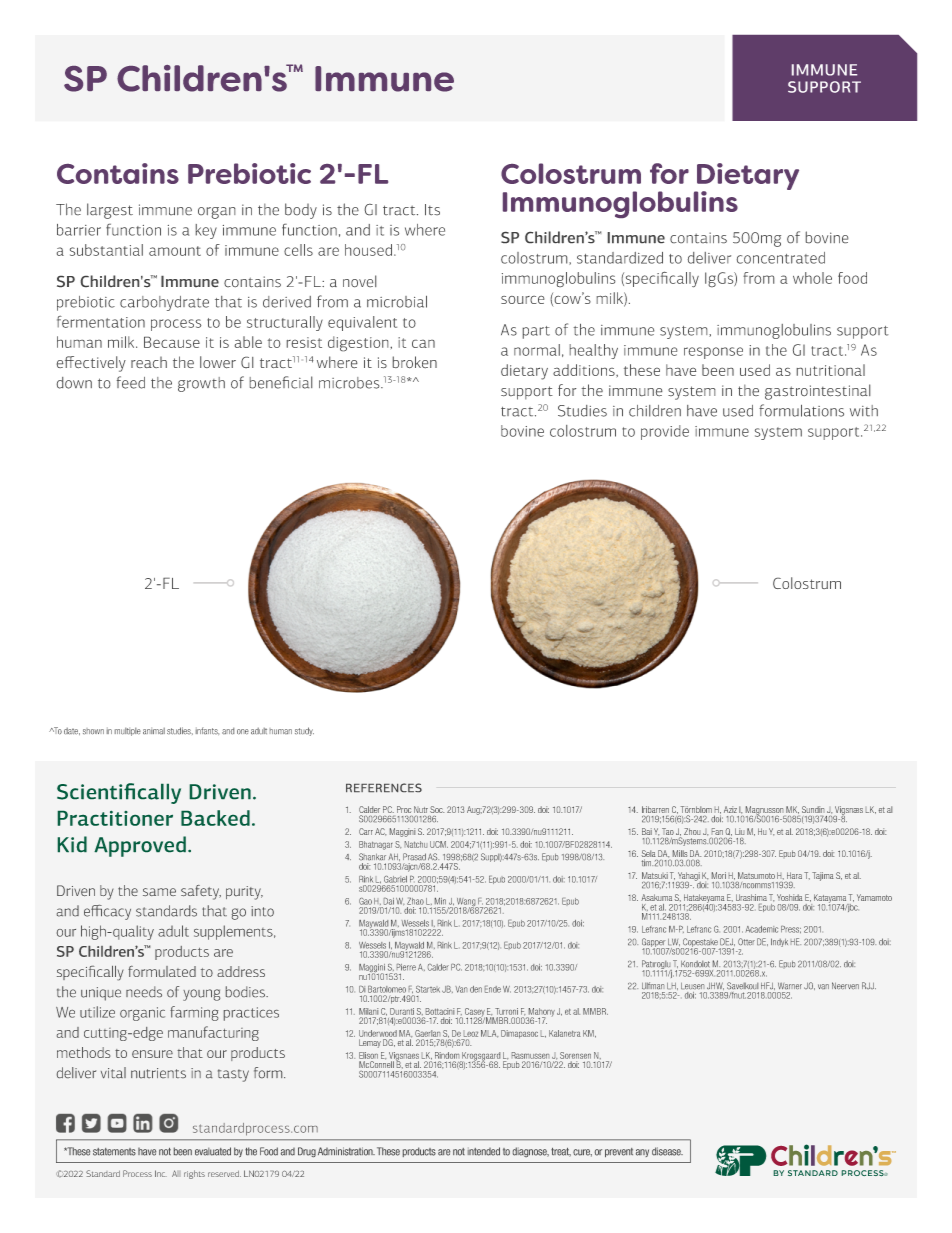 This image has width=952, height=1233. What do you see at coordinates (415, 362) in the image?
I see `broken` at bounding box center [415, 362].
